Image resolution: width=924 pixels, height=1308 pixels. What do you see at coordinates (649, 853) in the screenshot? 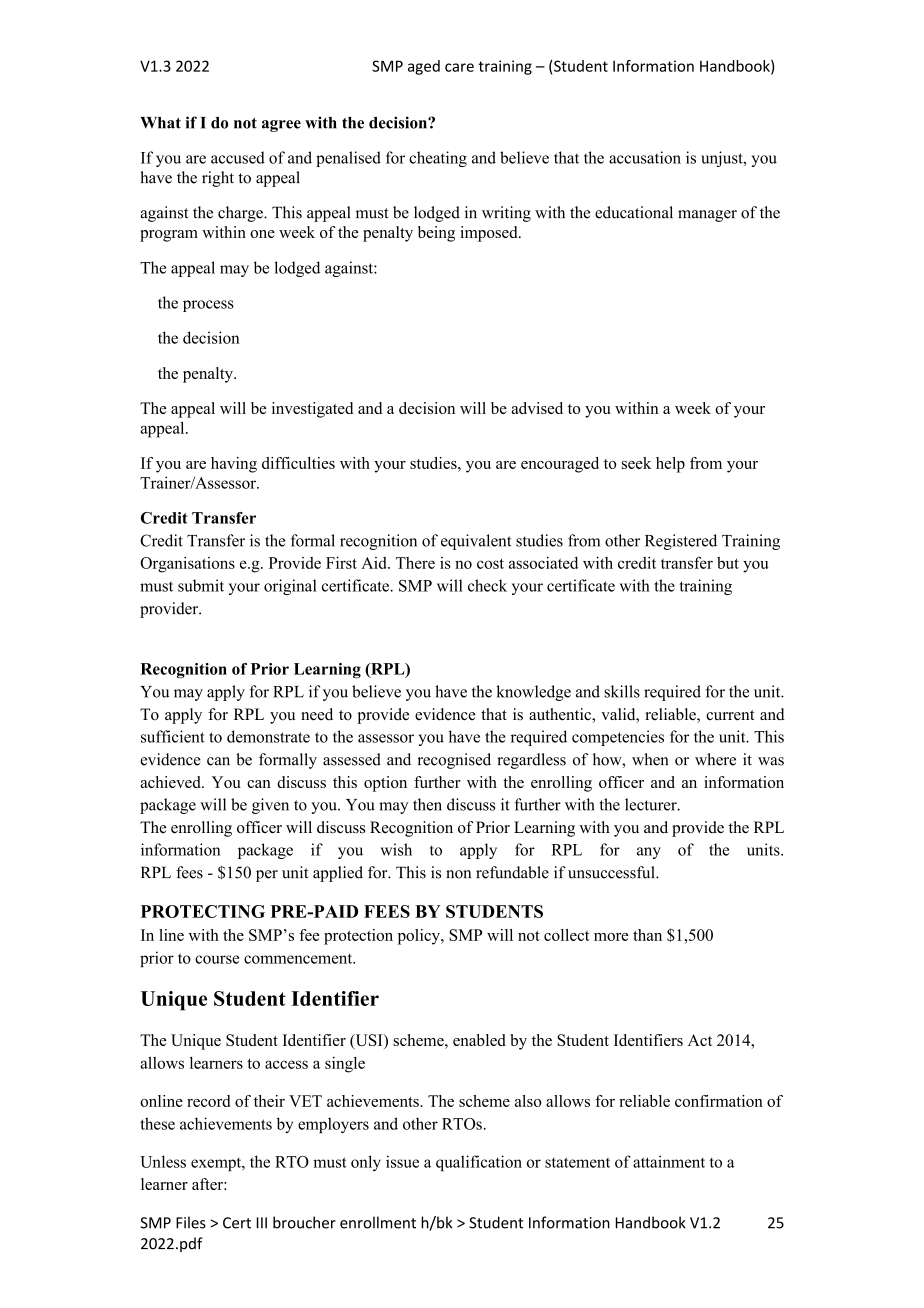
I see `any` at bounding box center [649, 853].
